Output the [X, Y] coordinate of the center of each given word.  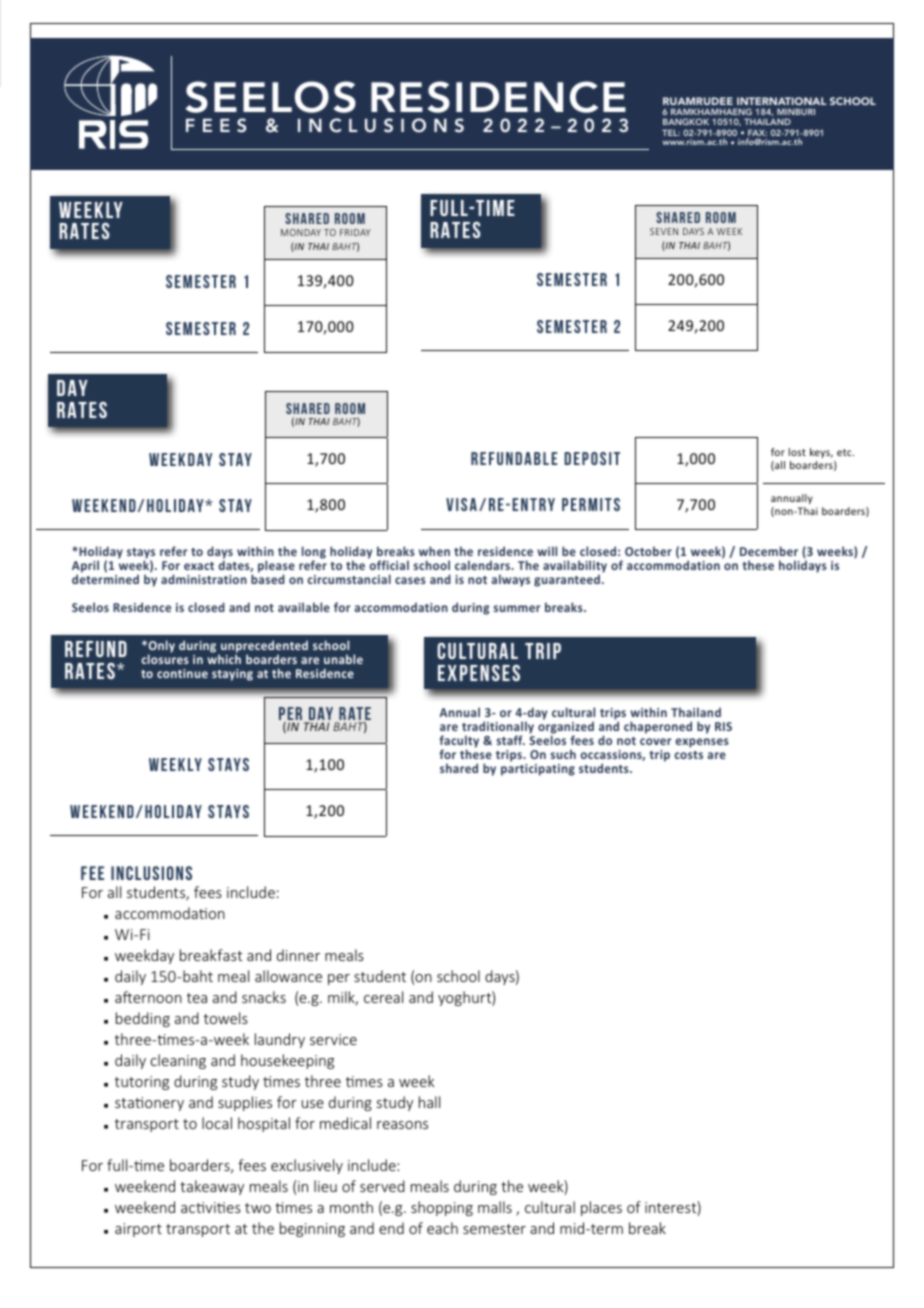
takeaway [212, 1187]
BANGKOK [686, 121]
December [769, 551]
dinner [298, 955]
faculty [459, 743]
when [434, 551]
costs [689, 755]
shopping [442, 1208]
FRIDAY [355, 232]
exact [199, 566]
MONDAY [301, 232]
